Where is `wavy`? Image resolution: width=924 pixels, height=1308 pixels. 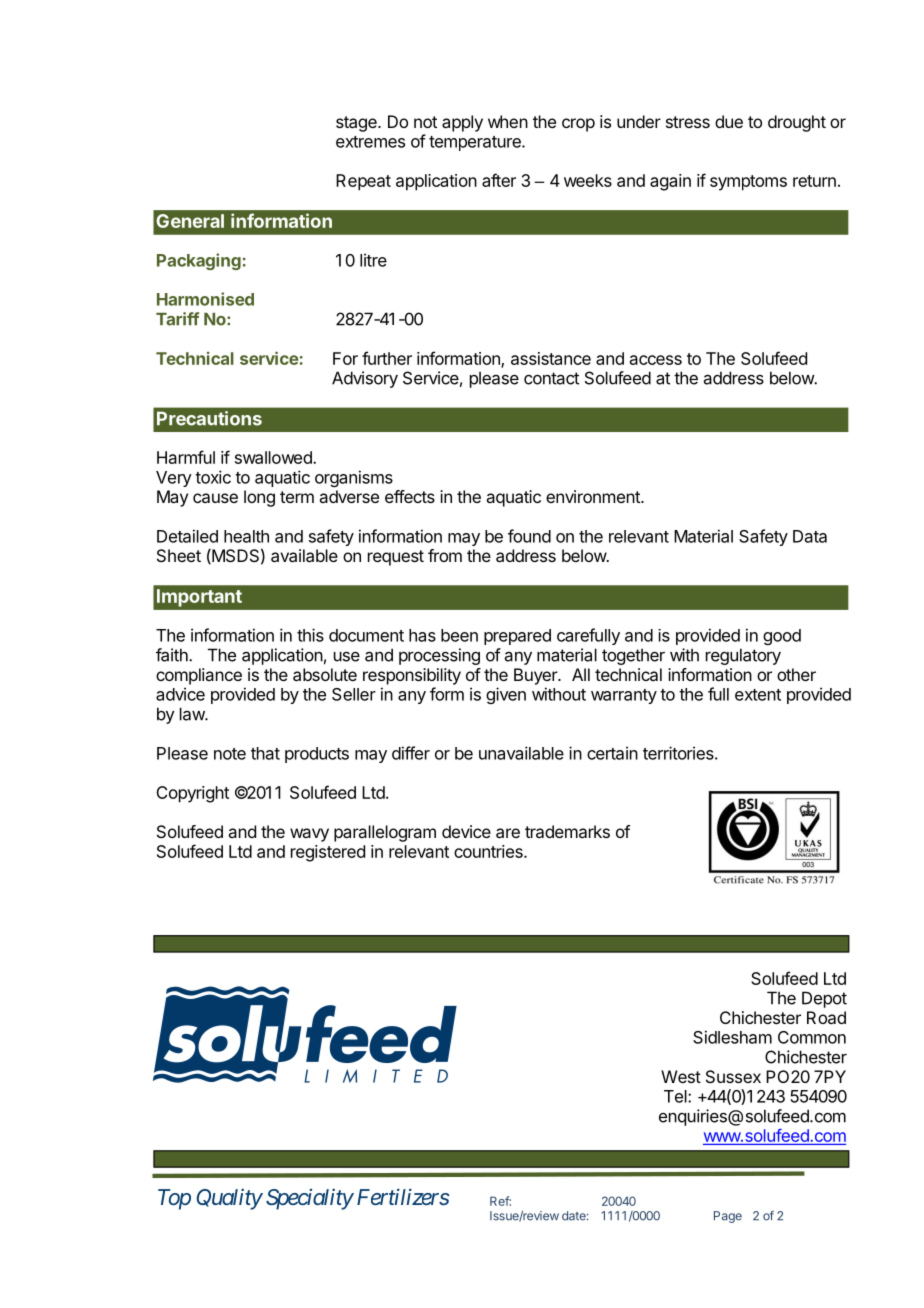
wavy is located at coordinates (309, 835).
